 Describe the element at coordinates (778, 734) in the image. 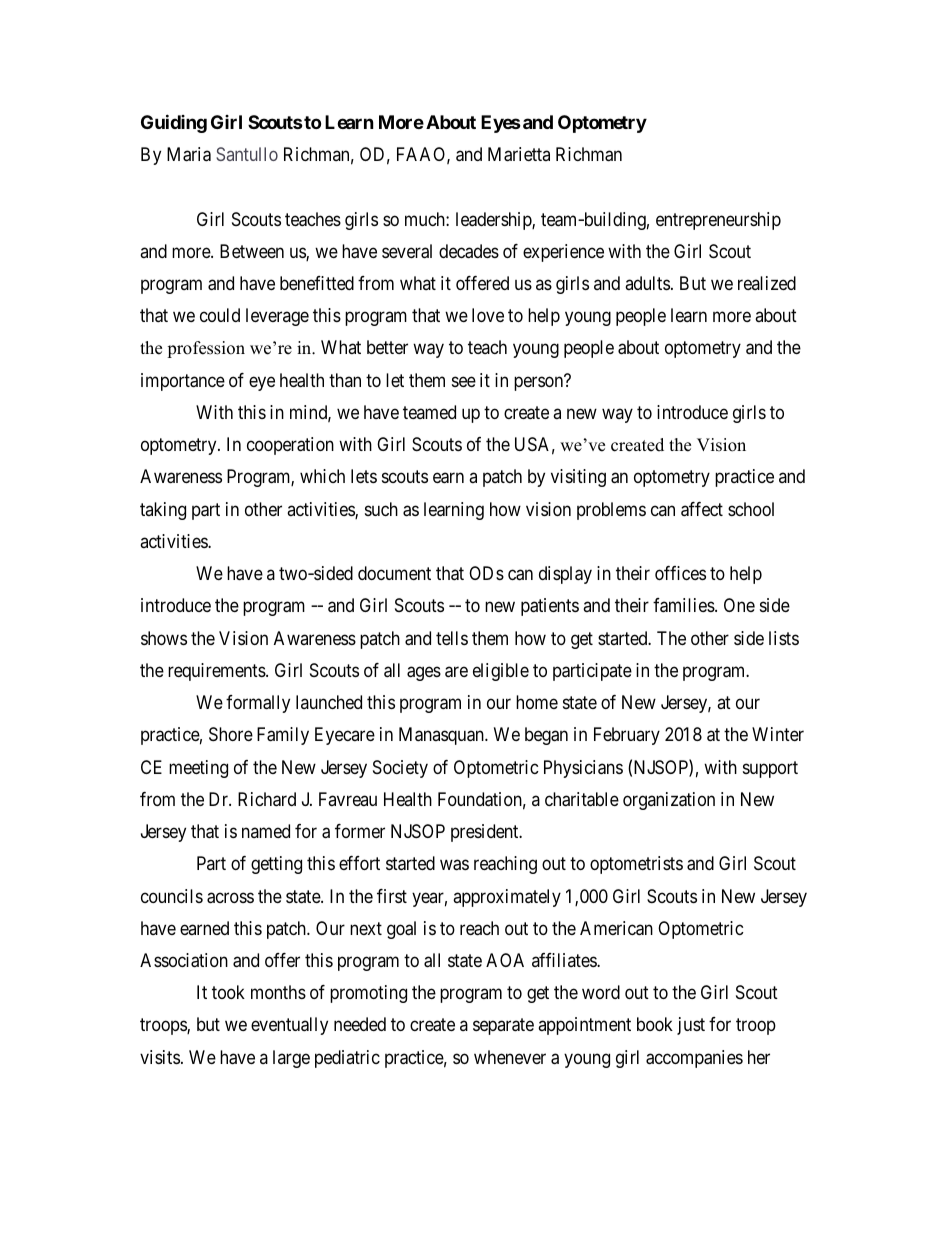

I see `Winter` at that location.
